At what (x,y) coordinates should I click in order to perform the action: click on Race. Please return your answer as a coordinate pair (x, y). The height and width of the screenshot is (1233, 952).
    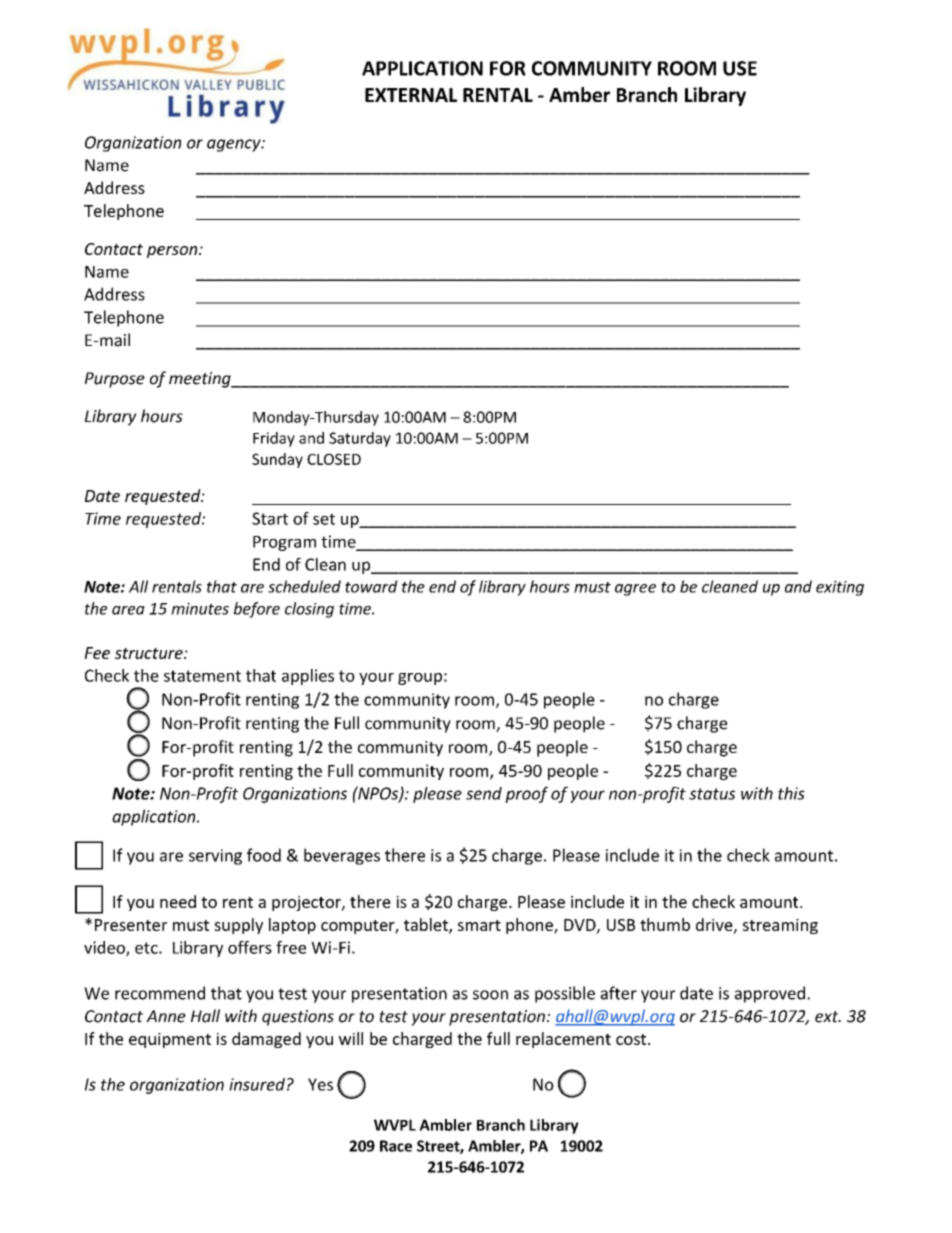
    Looking at the image, I should click on (396, 1146).
